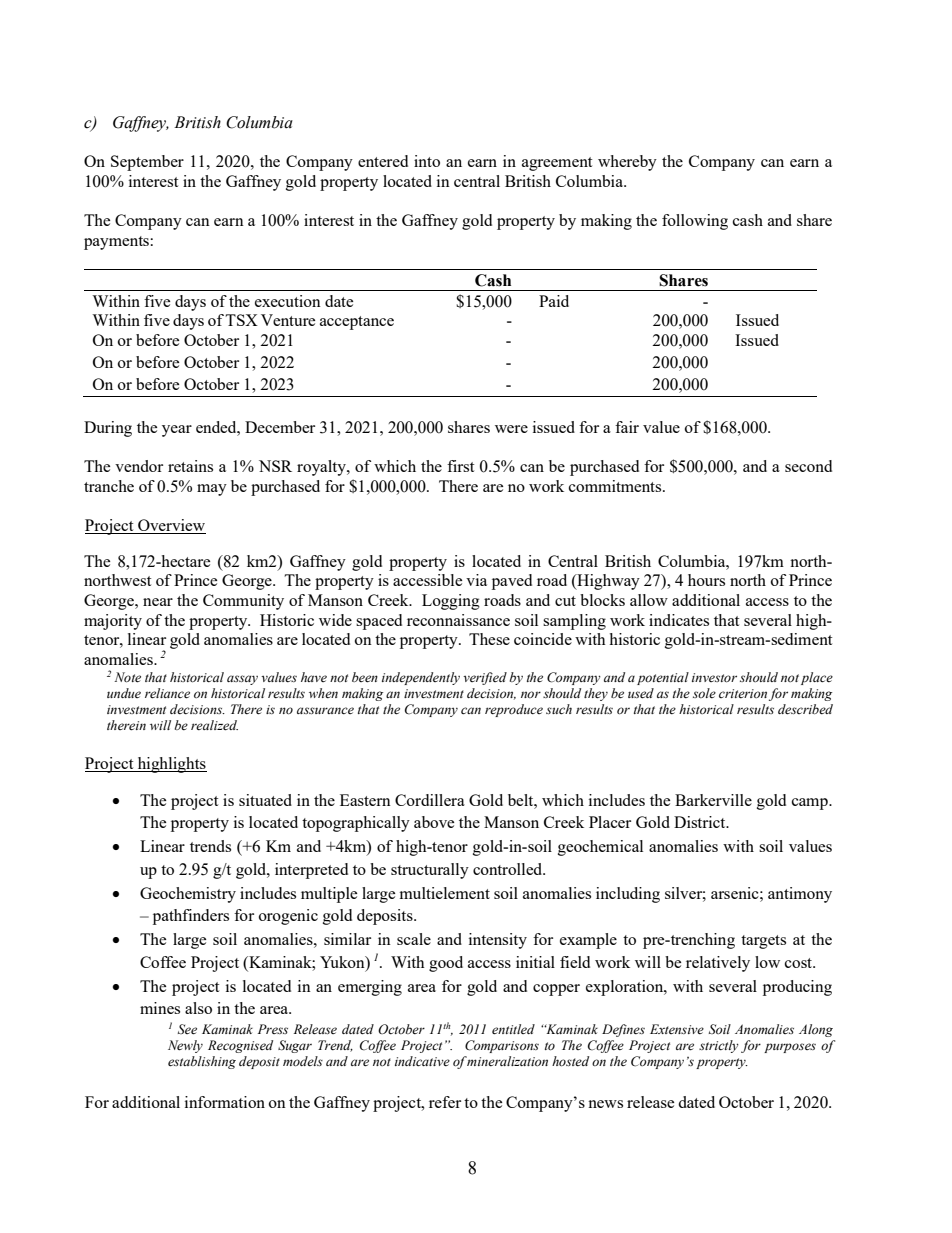  What do you see at coordinates (202, 1062) in the screenshot?
I see `establishing` at bounding box center [202, 1062].
